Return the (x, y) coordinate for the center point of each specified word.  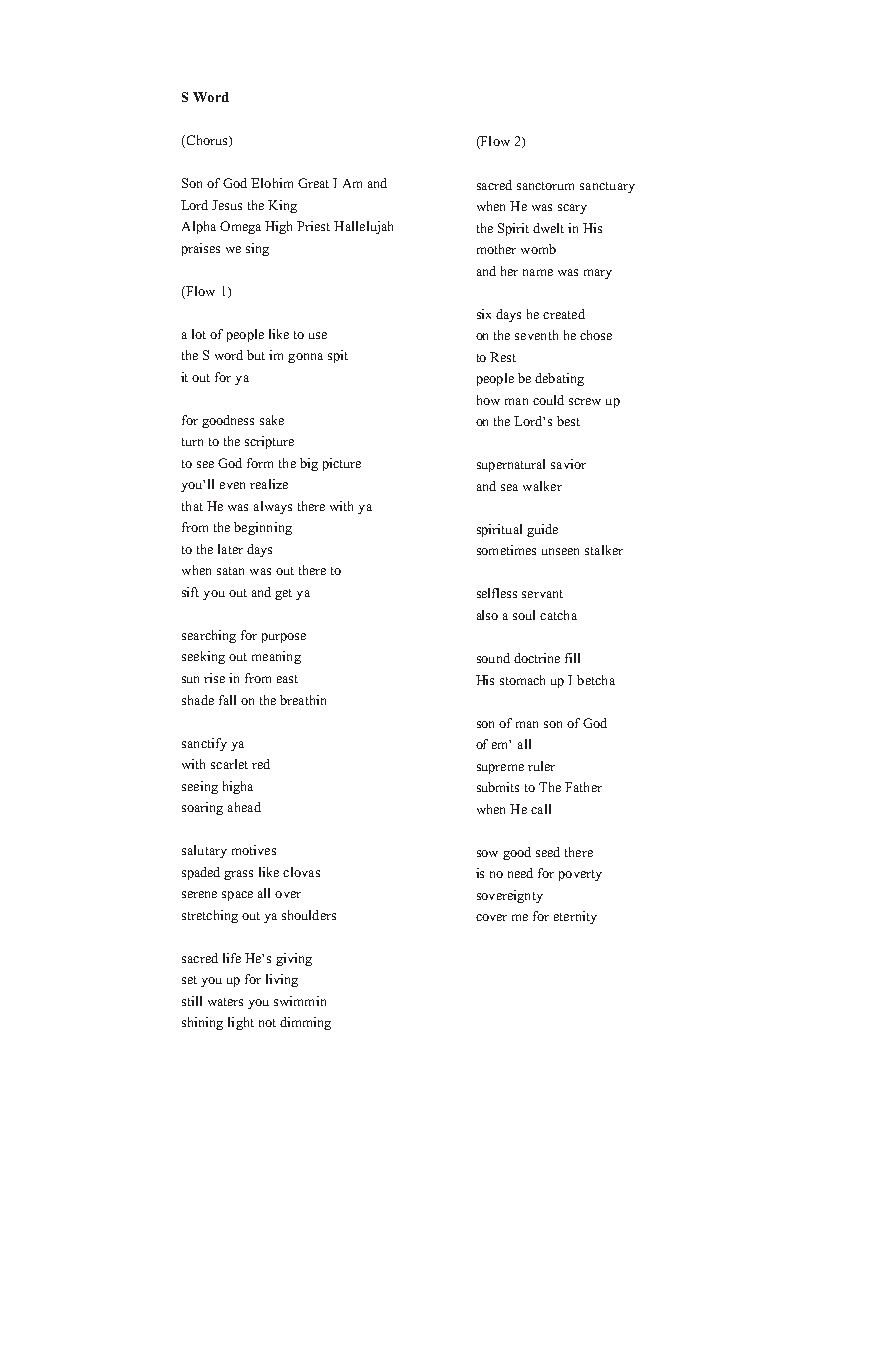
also (487, 615)
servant (542, 594)
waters (225, 1002)
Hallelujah (363, 227)
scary (572, 209)
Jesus (227, 205)
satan (230, 571)
